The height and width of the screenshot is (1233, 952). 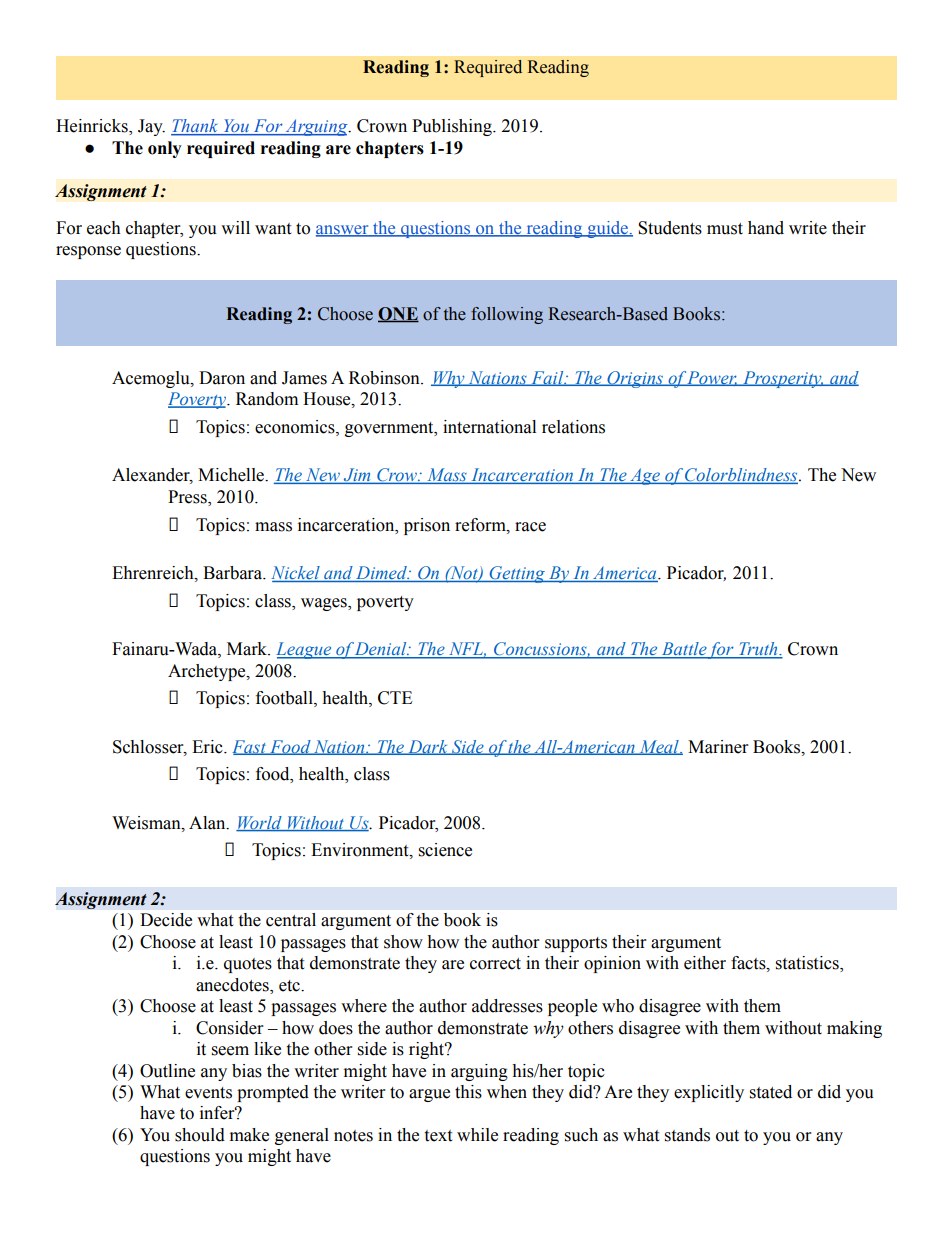 I want to click on Denial, so click(x=381, y=650).
